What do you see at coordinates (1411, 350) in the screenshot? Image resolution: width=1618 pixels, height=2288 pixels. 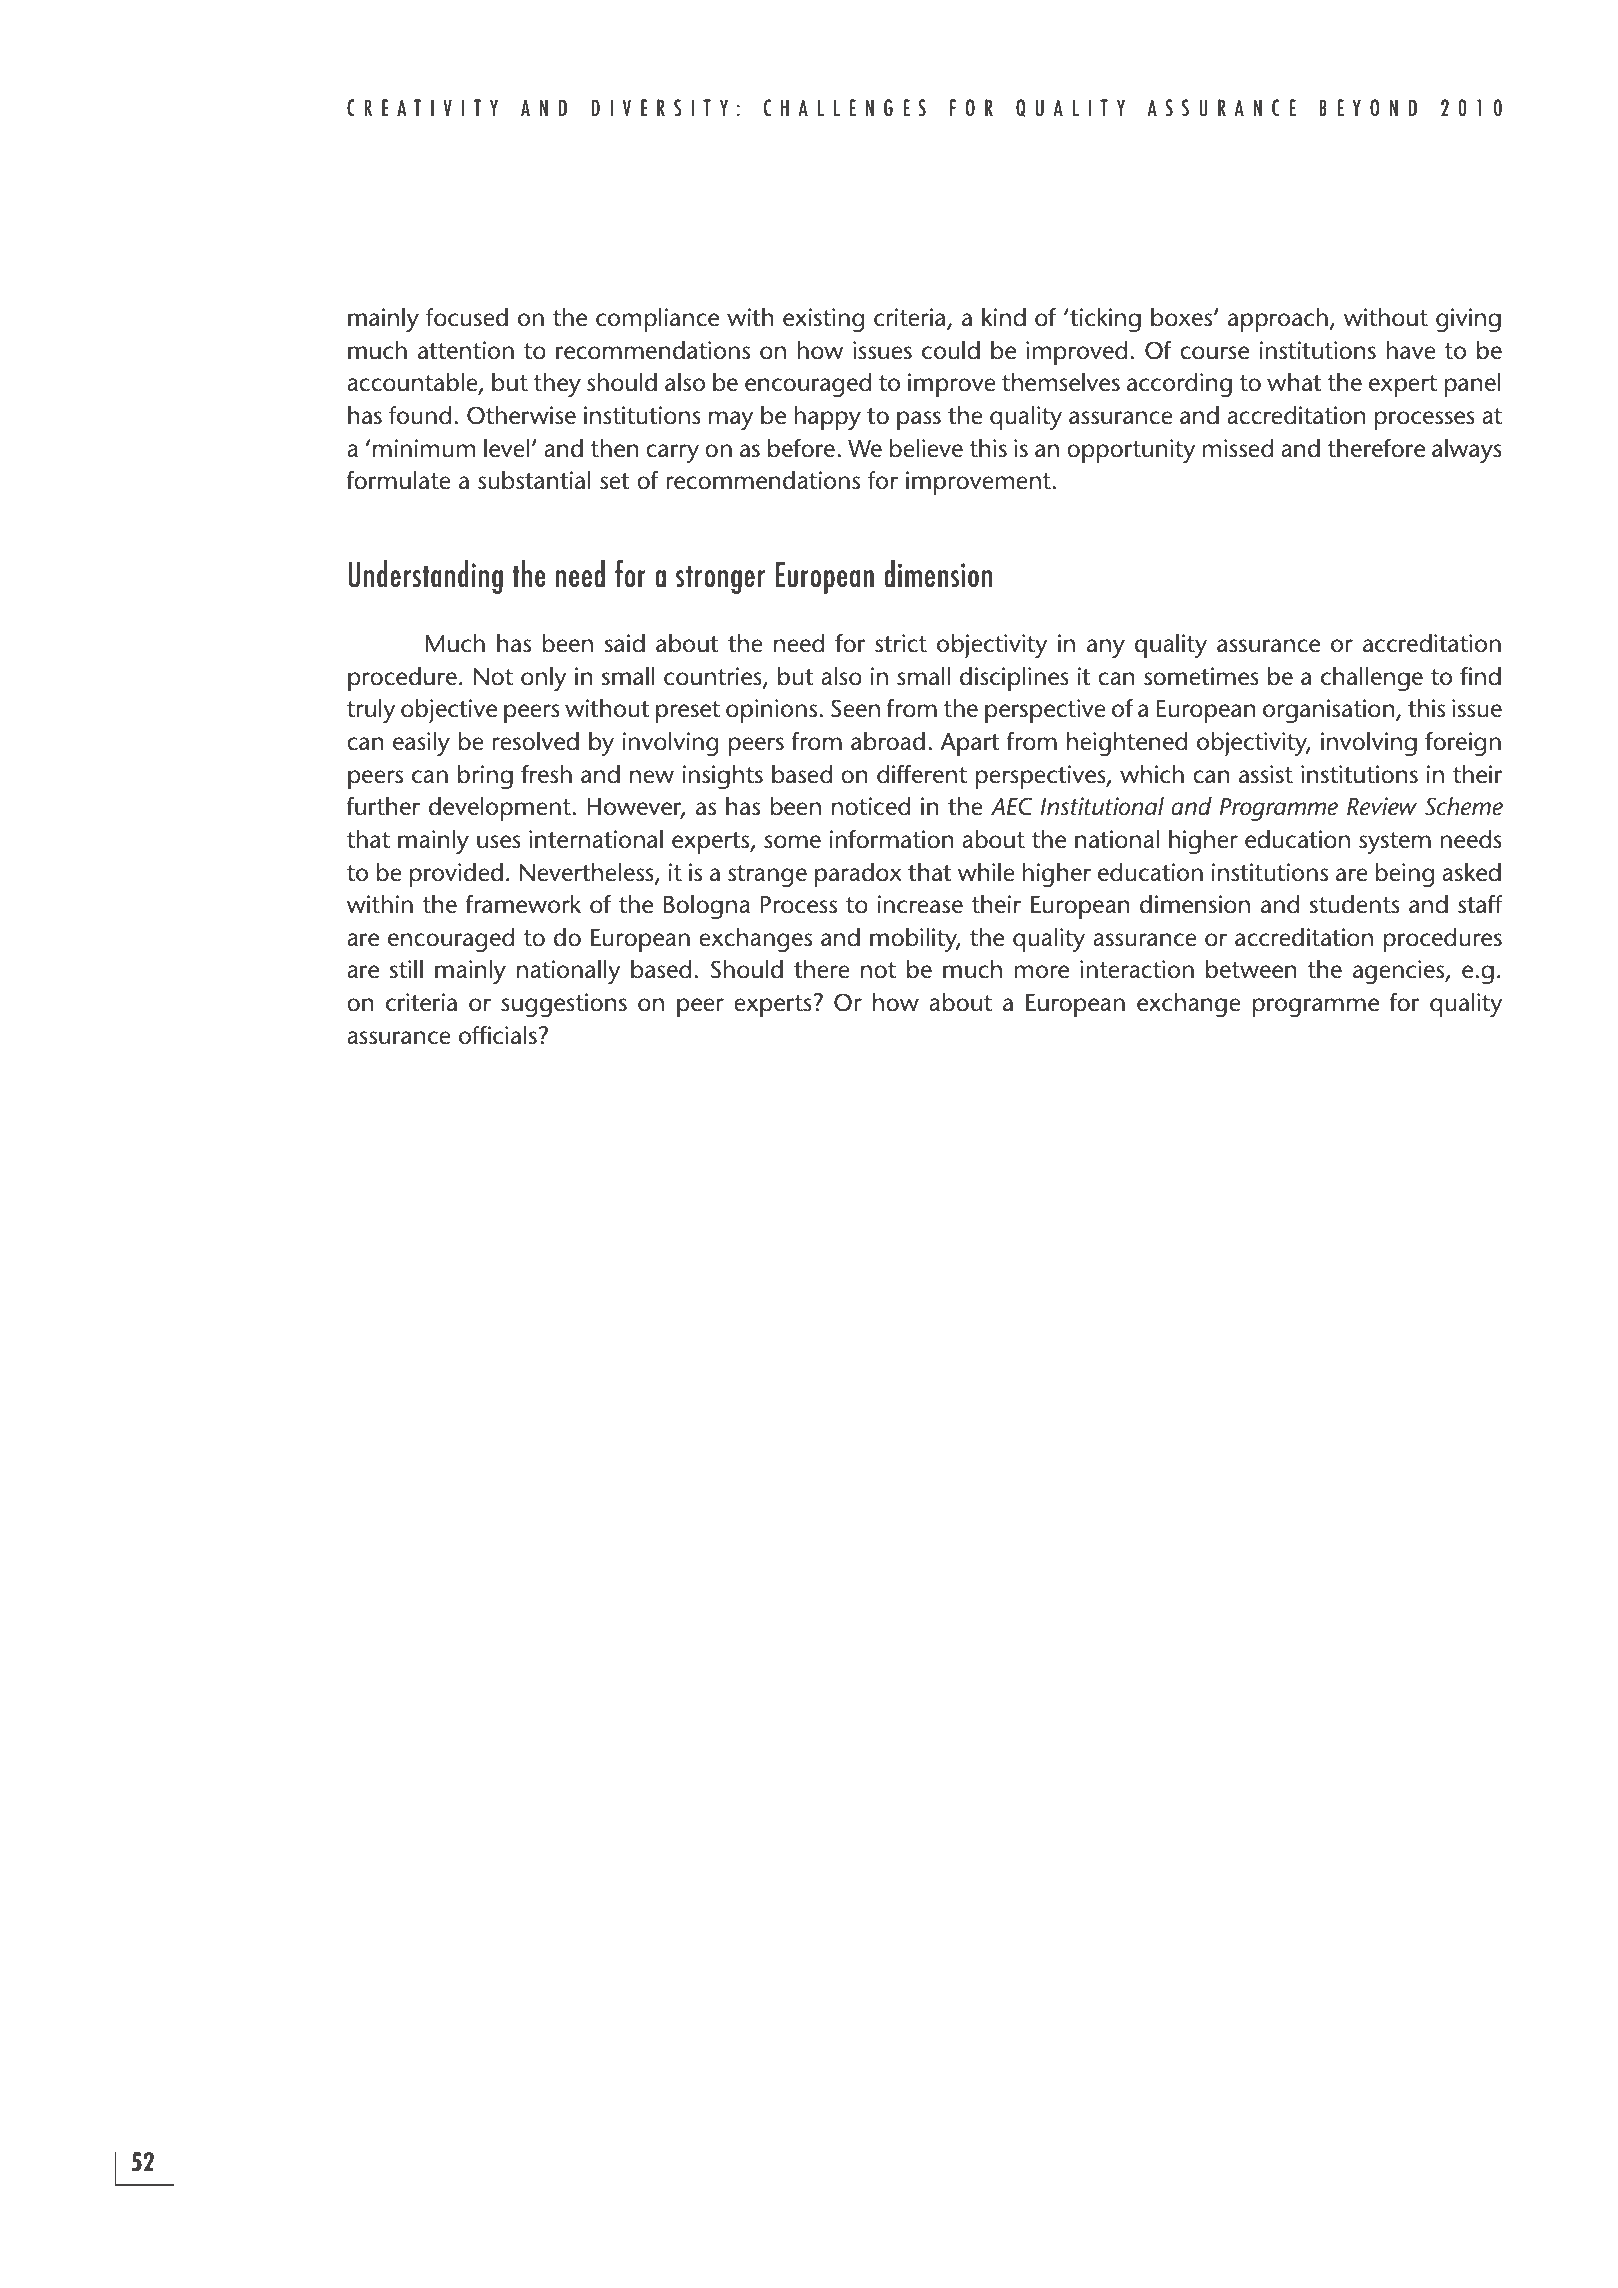 I see `have` at bounding box center [1411, 350].
